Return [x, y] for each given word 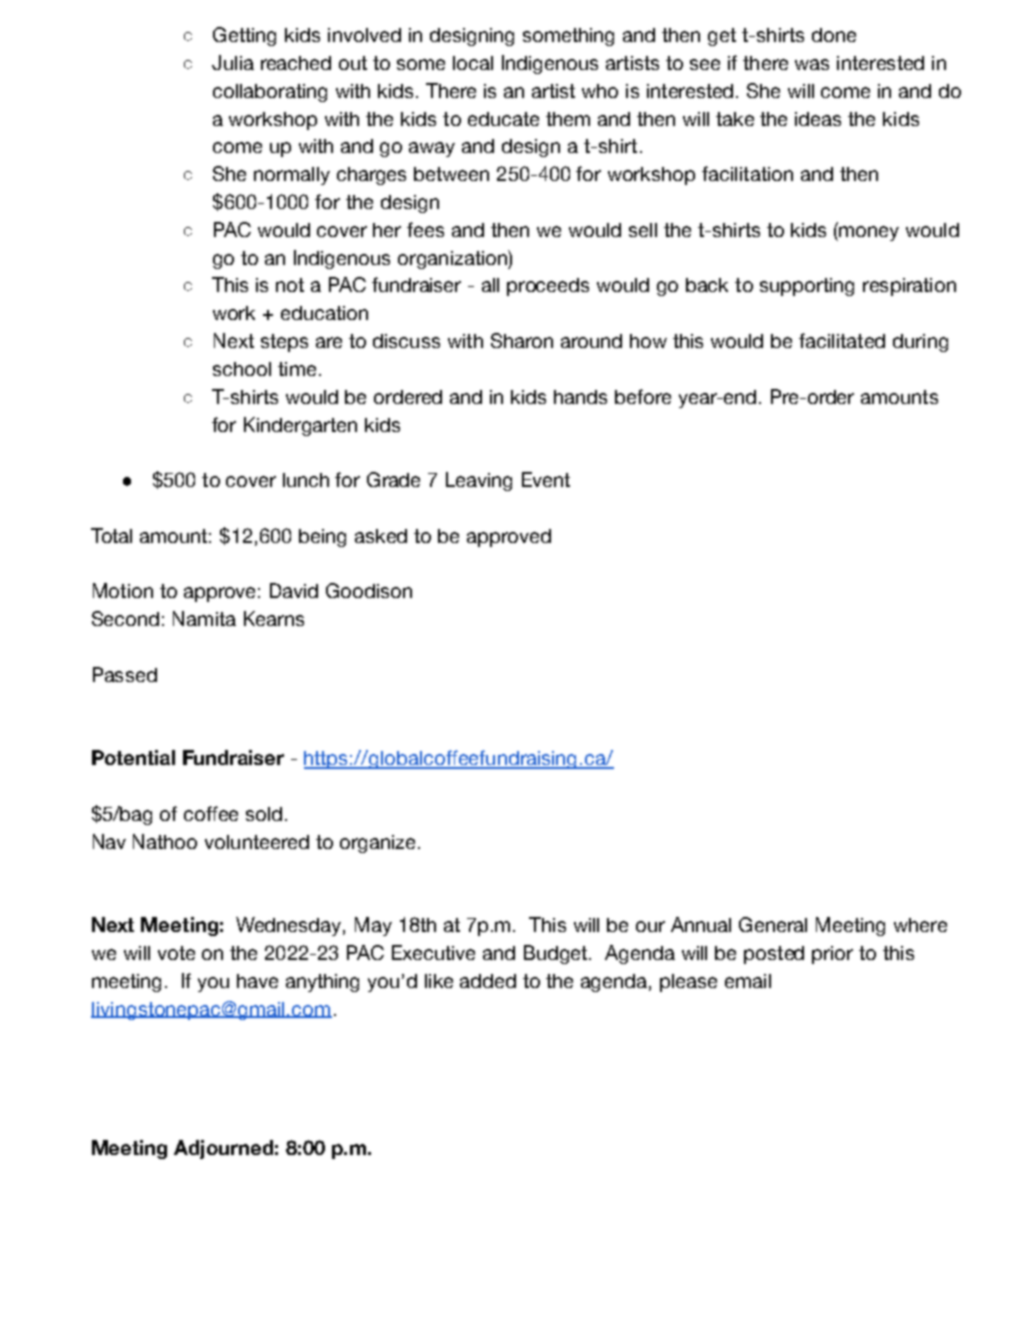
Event [546, 479]
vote [176, 953]
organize [377, 844]
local [473, 63]
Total [111, 535]
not [290, 285]
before [643, 396]
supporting [807, 287]
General [773, 924]
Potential [133, 757]
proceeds [548, 287]
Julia [233, 62]
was [812, 64]
